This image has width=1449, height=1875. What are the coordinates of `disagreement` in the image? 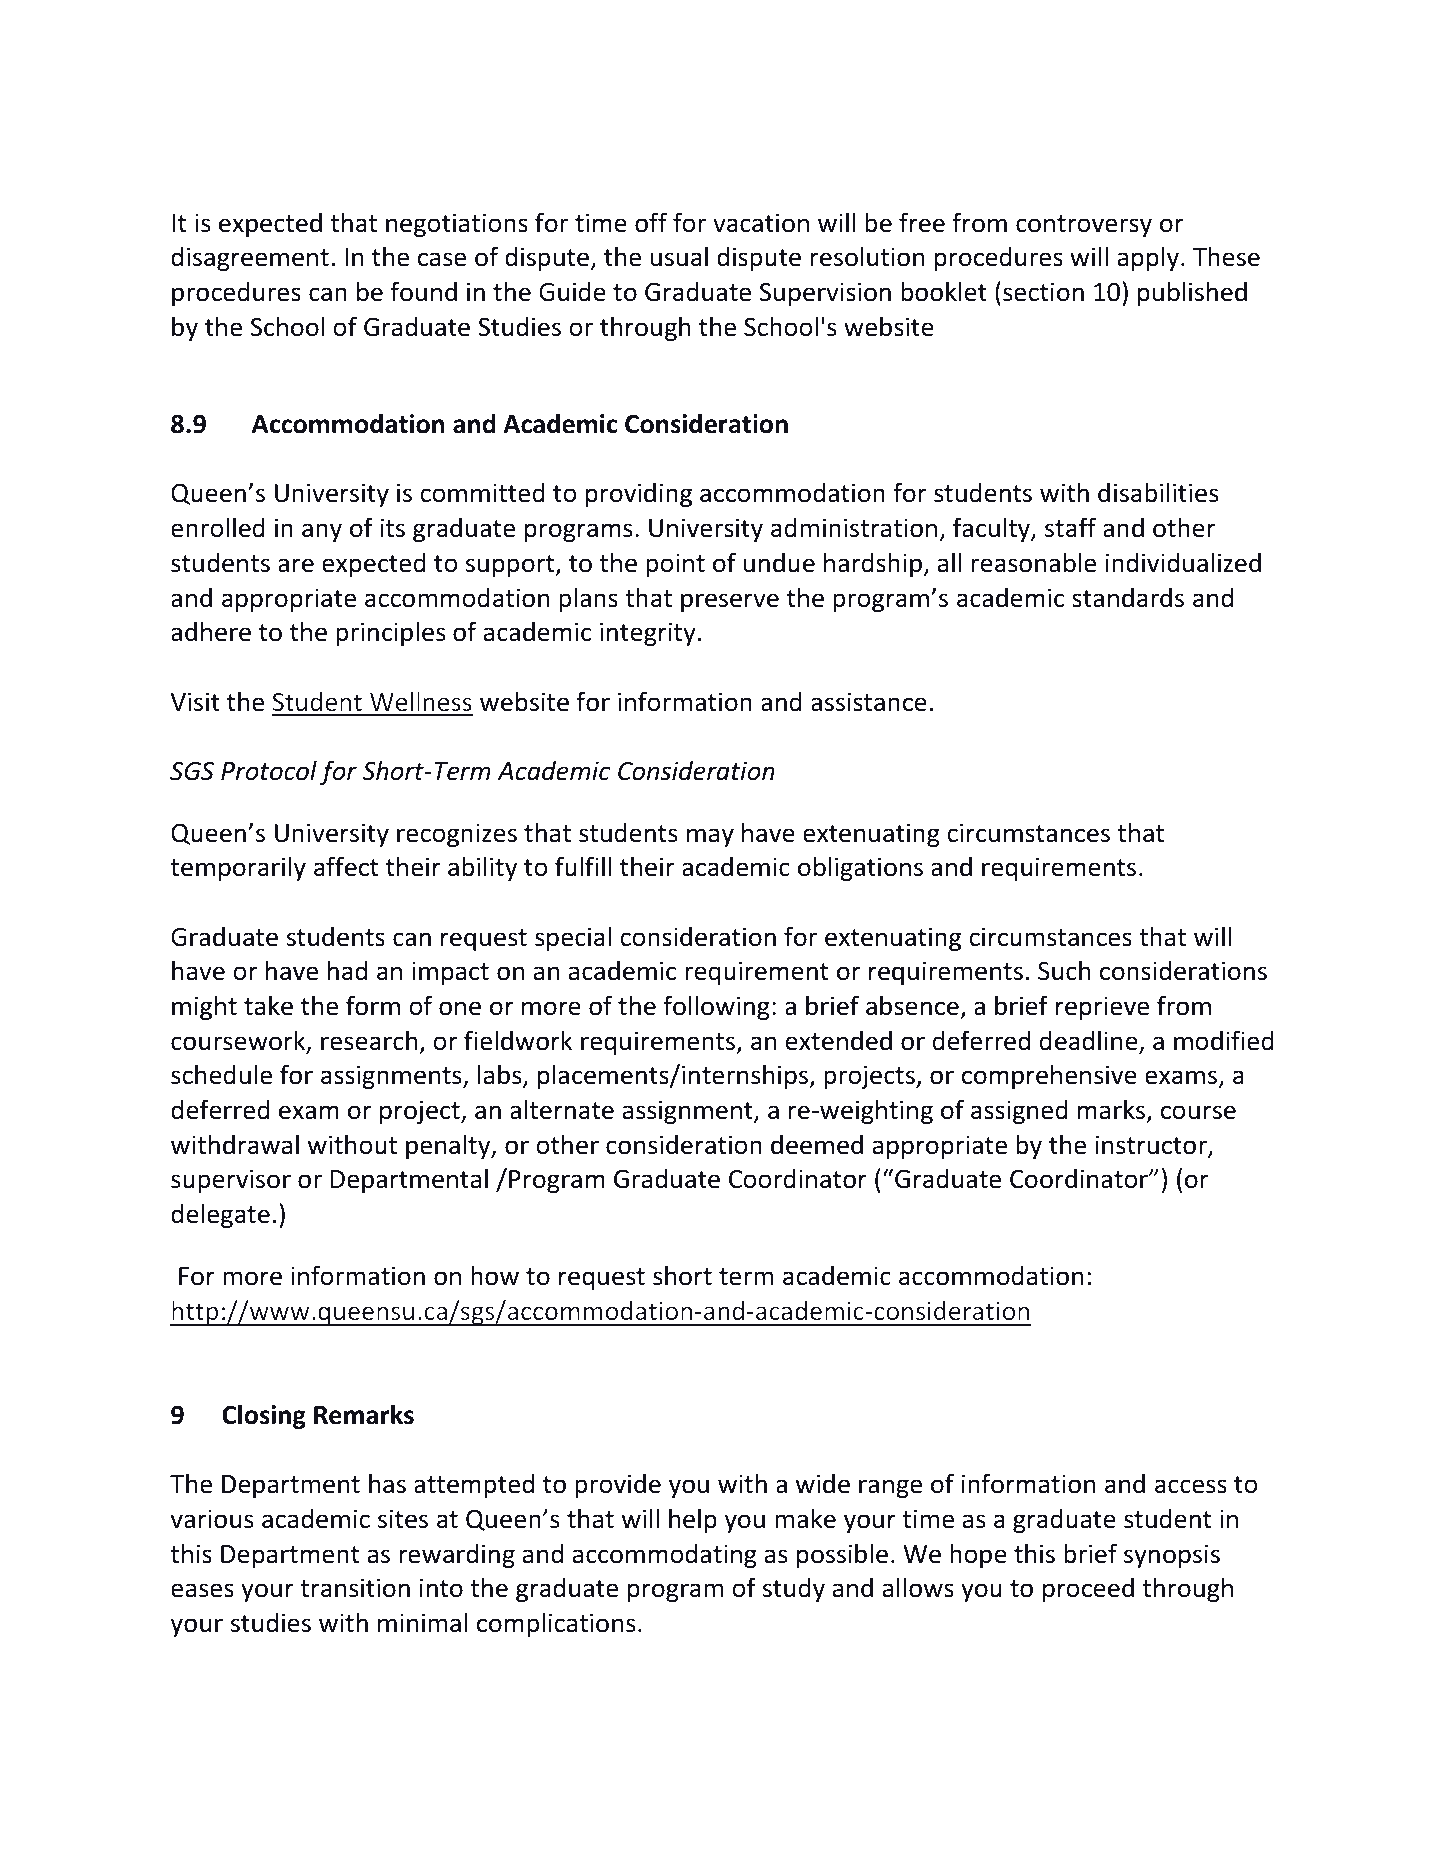 It's located at (250, 258).
